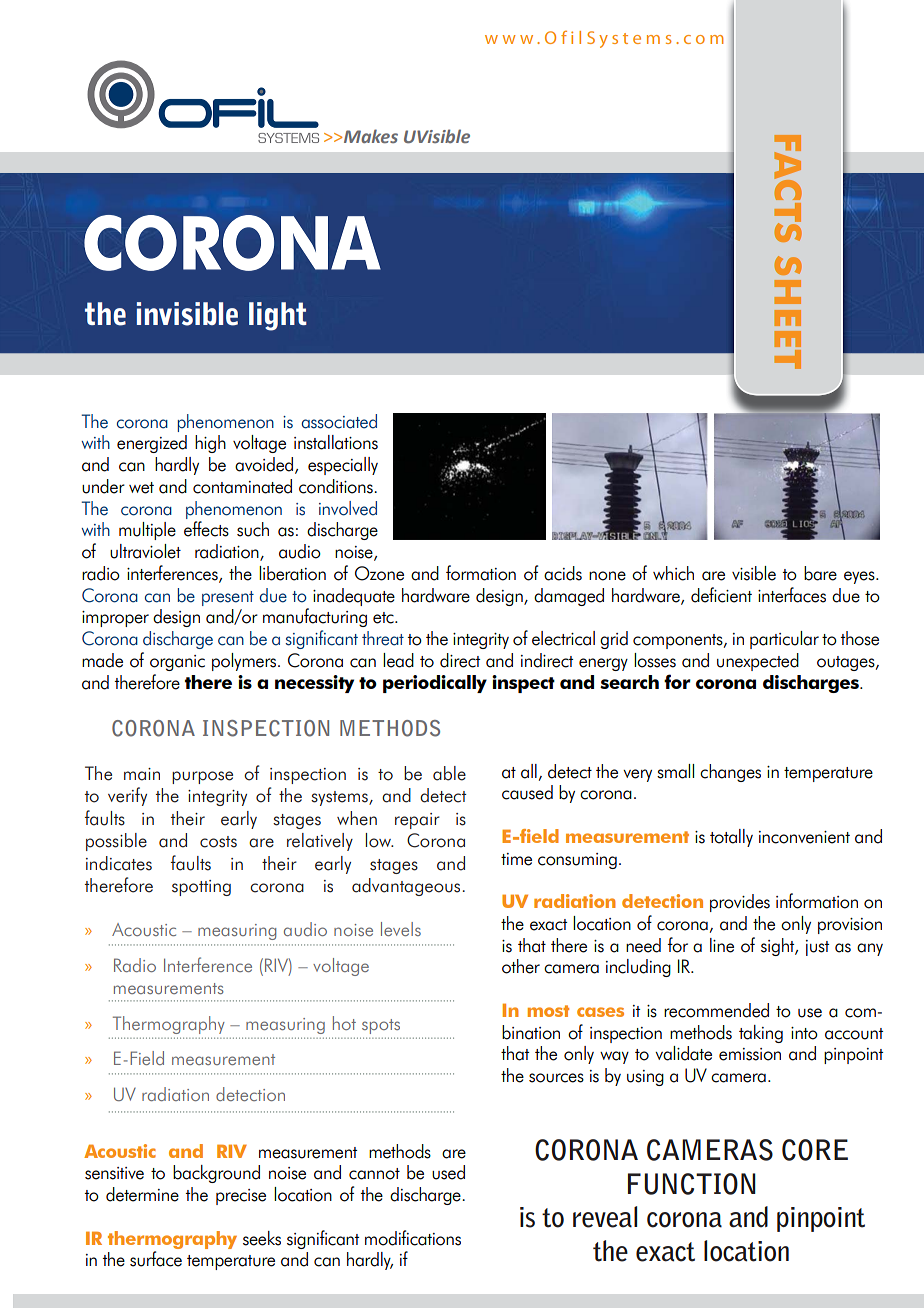  What do you see at coordinates (156, 1259) in the screenshot?
I see `surface` at bounding box center [156, 1259].
